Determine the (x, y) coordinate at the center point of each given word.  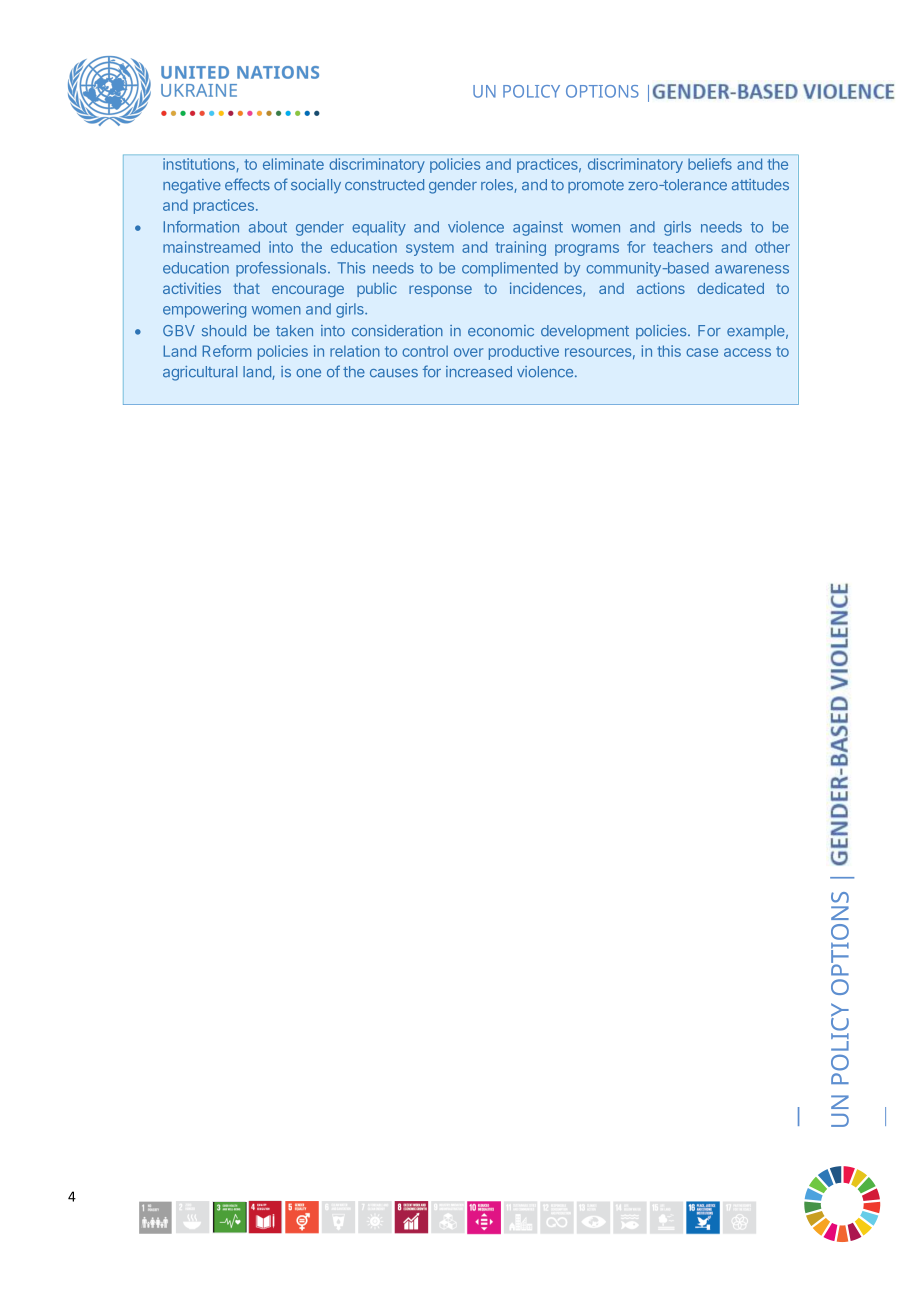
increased (479, 372)
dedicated (730, 288)
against (538, 228)
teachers (683, 247)
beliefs (710, 164)
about (268, 227)
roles (498, 186)
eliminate (293, 164)
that (246, 288)
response (440, 291)
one (308, 373)
